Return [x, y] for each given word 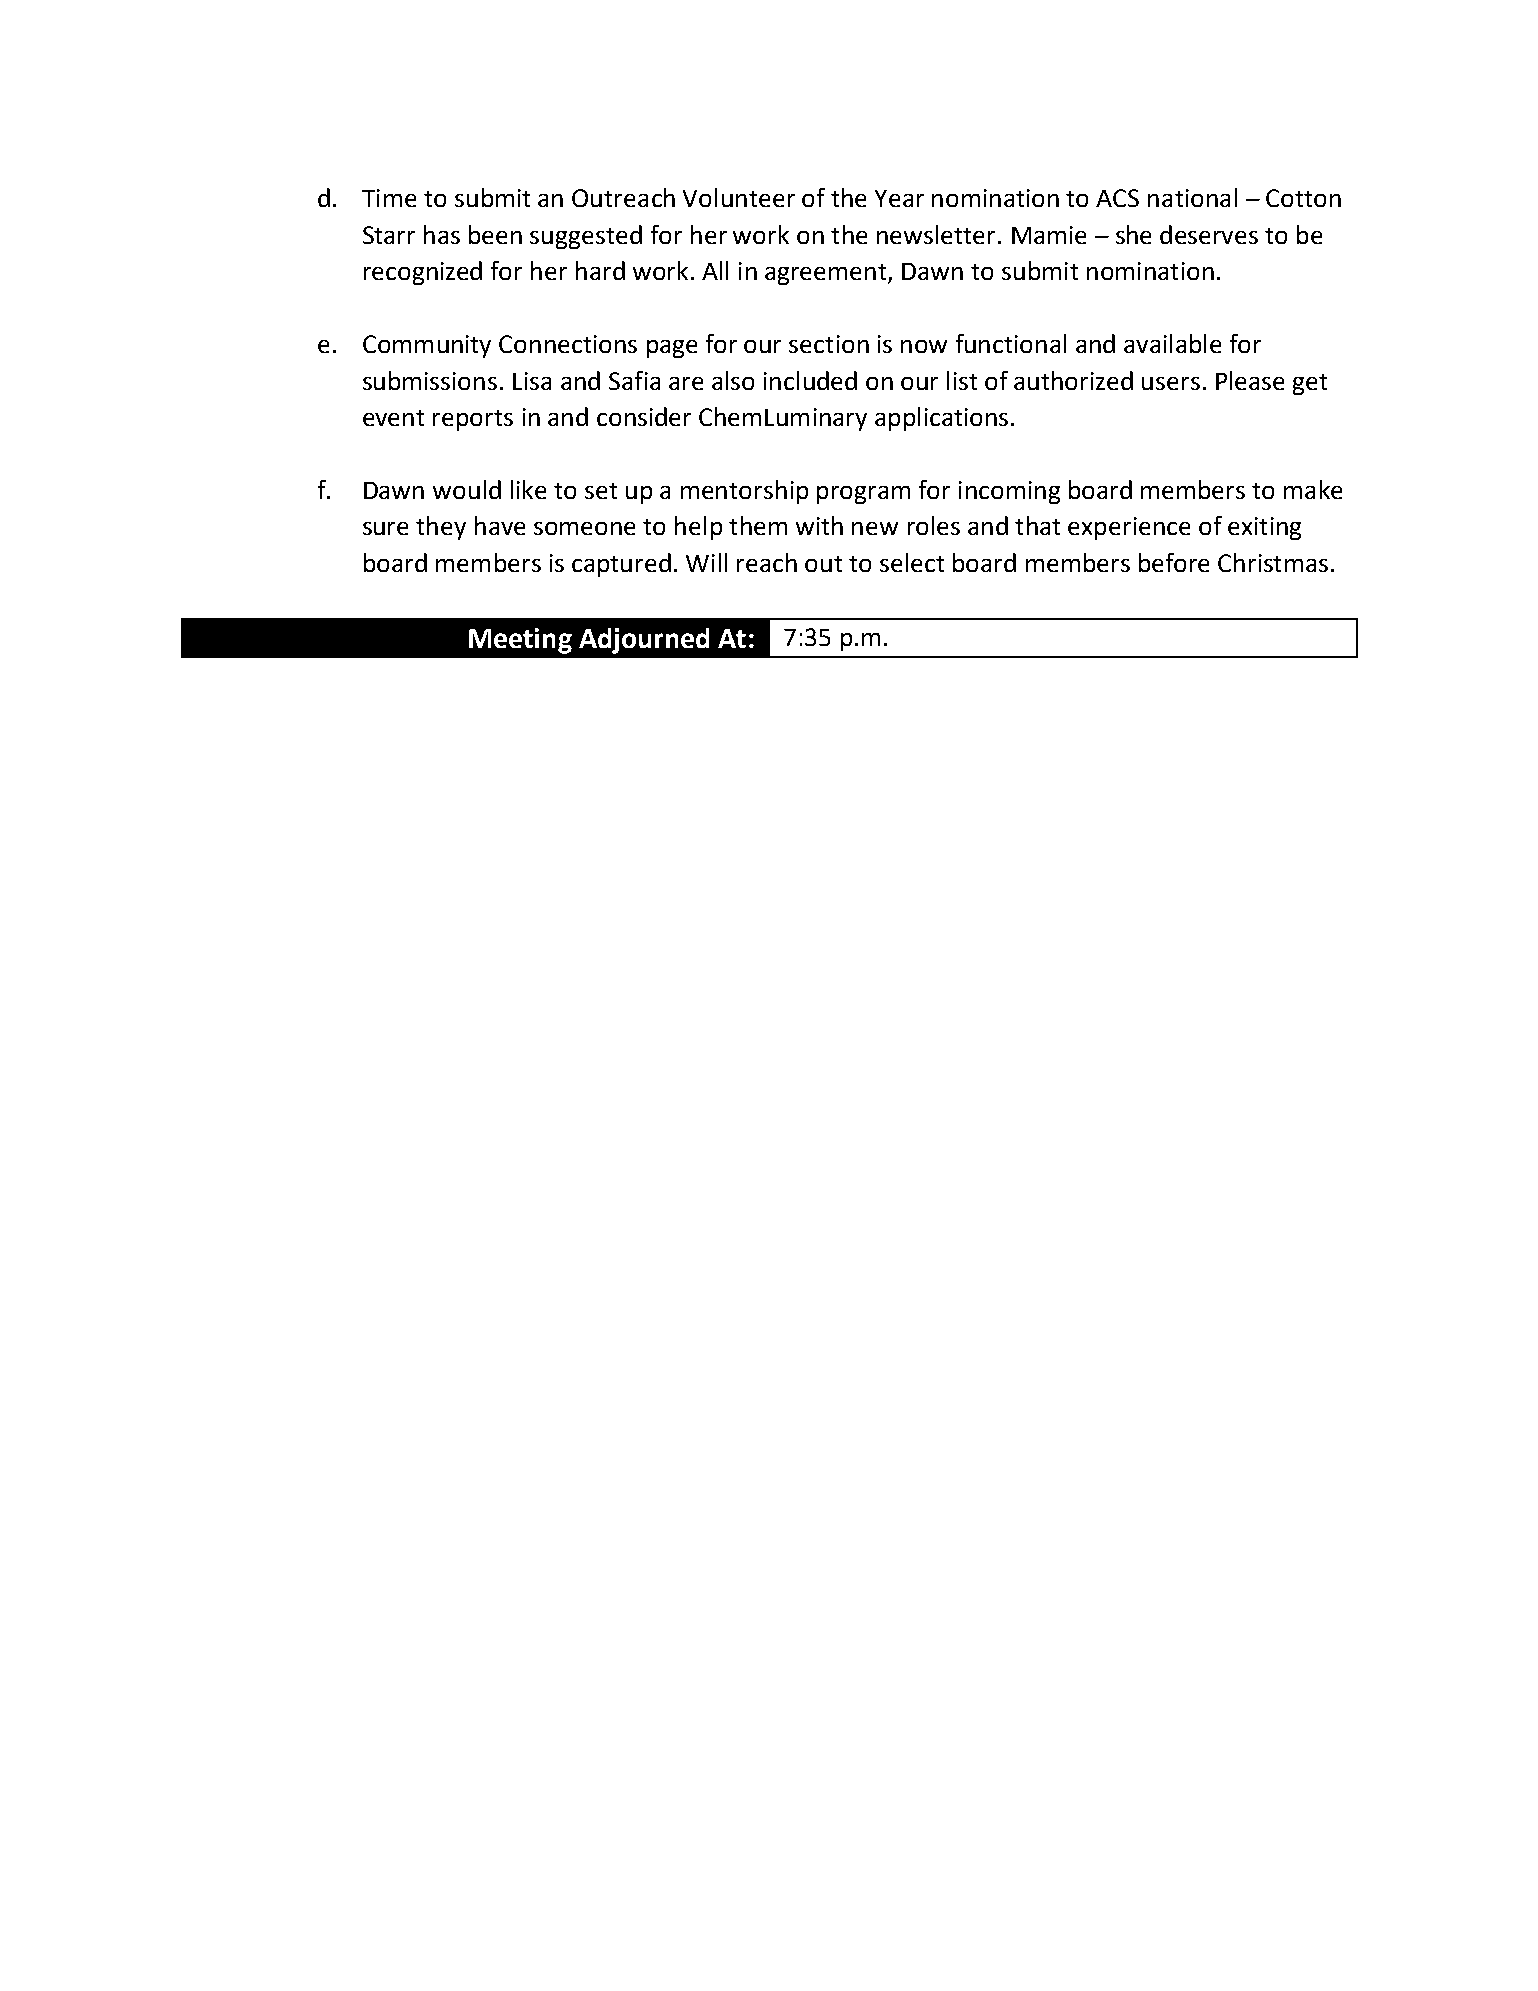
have [500, 525]
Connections [568, 344]
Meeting [520, 641]
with [819, 525]
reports [473, 420]
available [1172, 343]
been [495, 234]
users [1171, 383]
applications [941, 419]
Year [899, 198]
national [1192, 197]
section [829, 344]
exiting [1264, 528]
